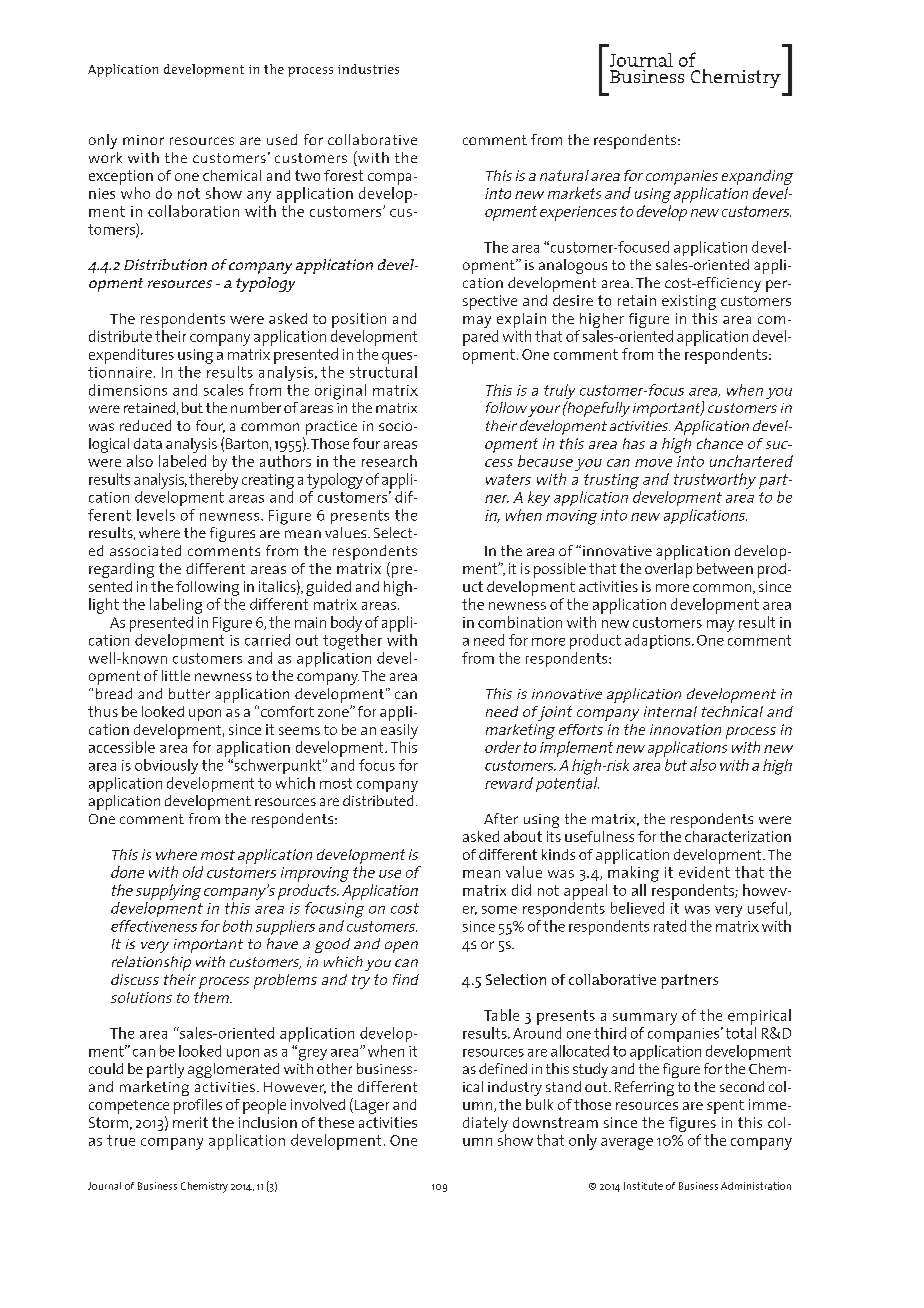 This screenshot has height=1308, width=924. I want to click on analogous, so click(573, 266).
